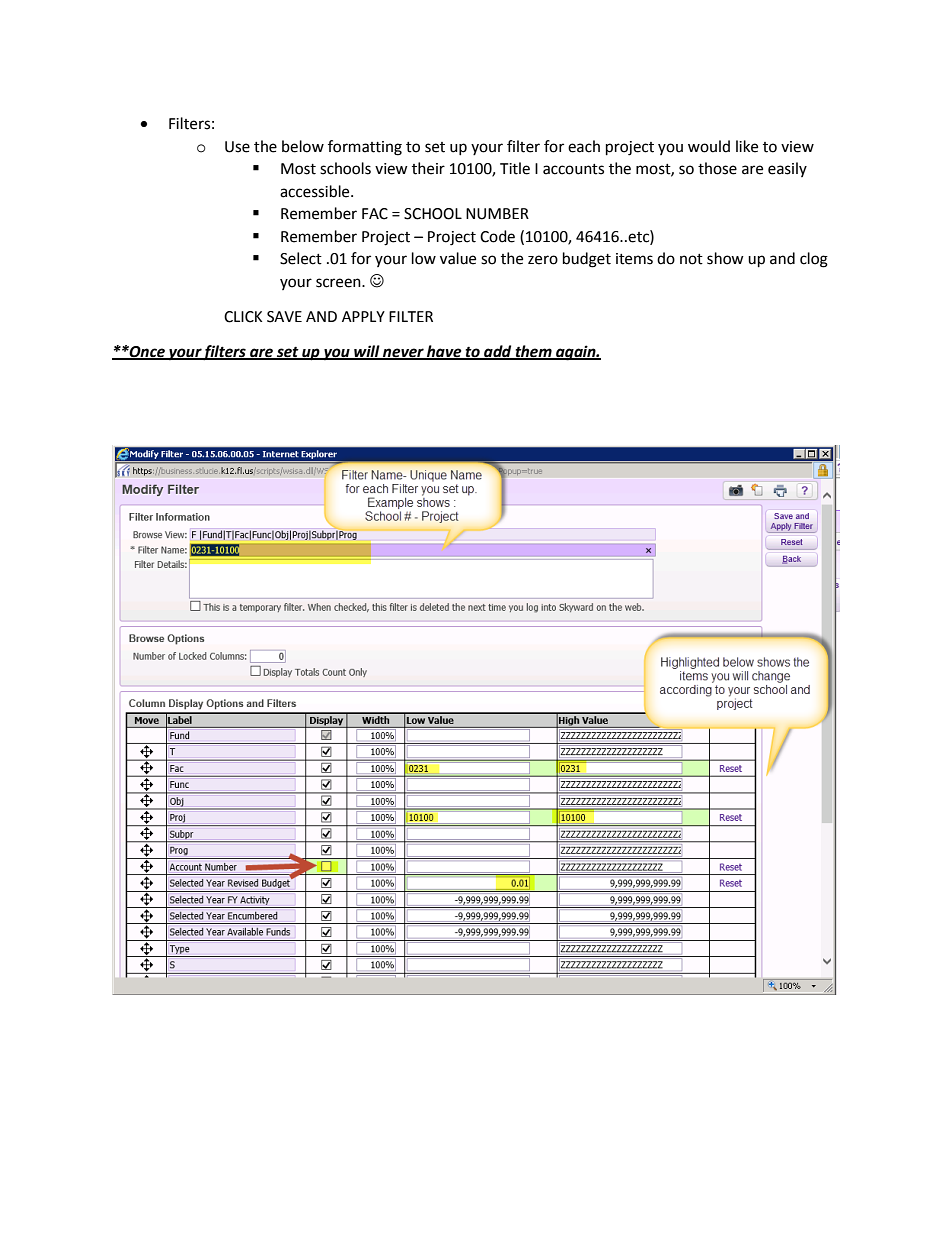 The height and width of the page is (1233, 952). I want to click on each, so click(584, 146).
